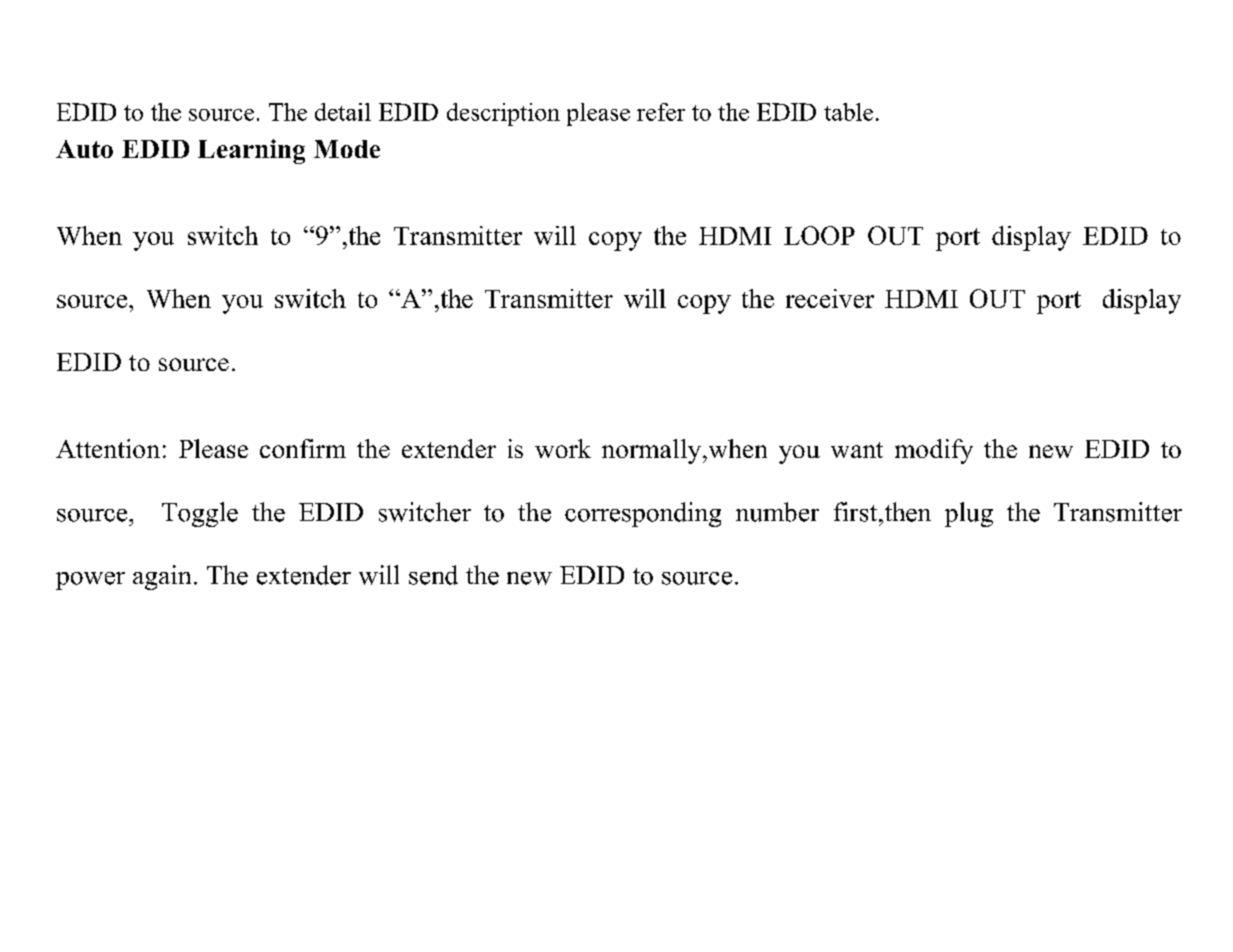  Describe the element at coordinates (162, 577) in the screenshot. I see `again` at that location.
